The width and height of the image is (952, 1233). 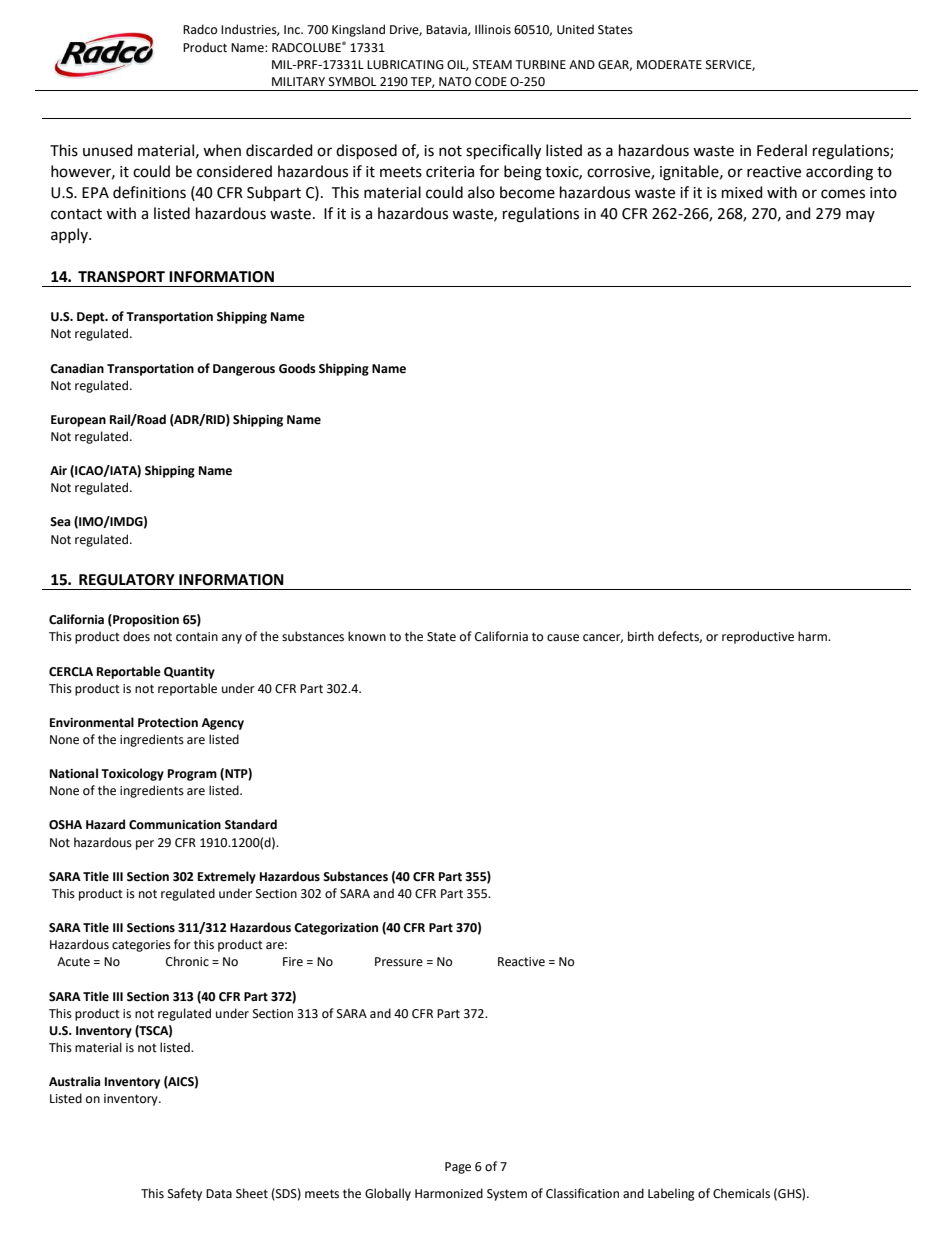 I want to click on Chemicals, so click(x=741, y=1193).
